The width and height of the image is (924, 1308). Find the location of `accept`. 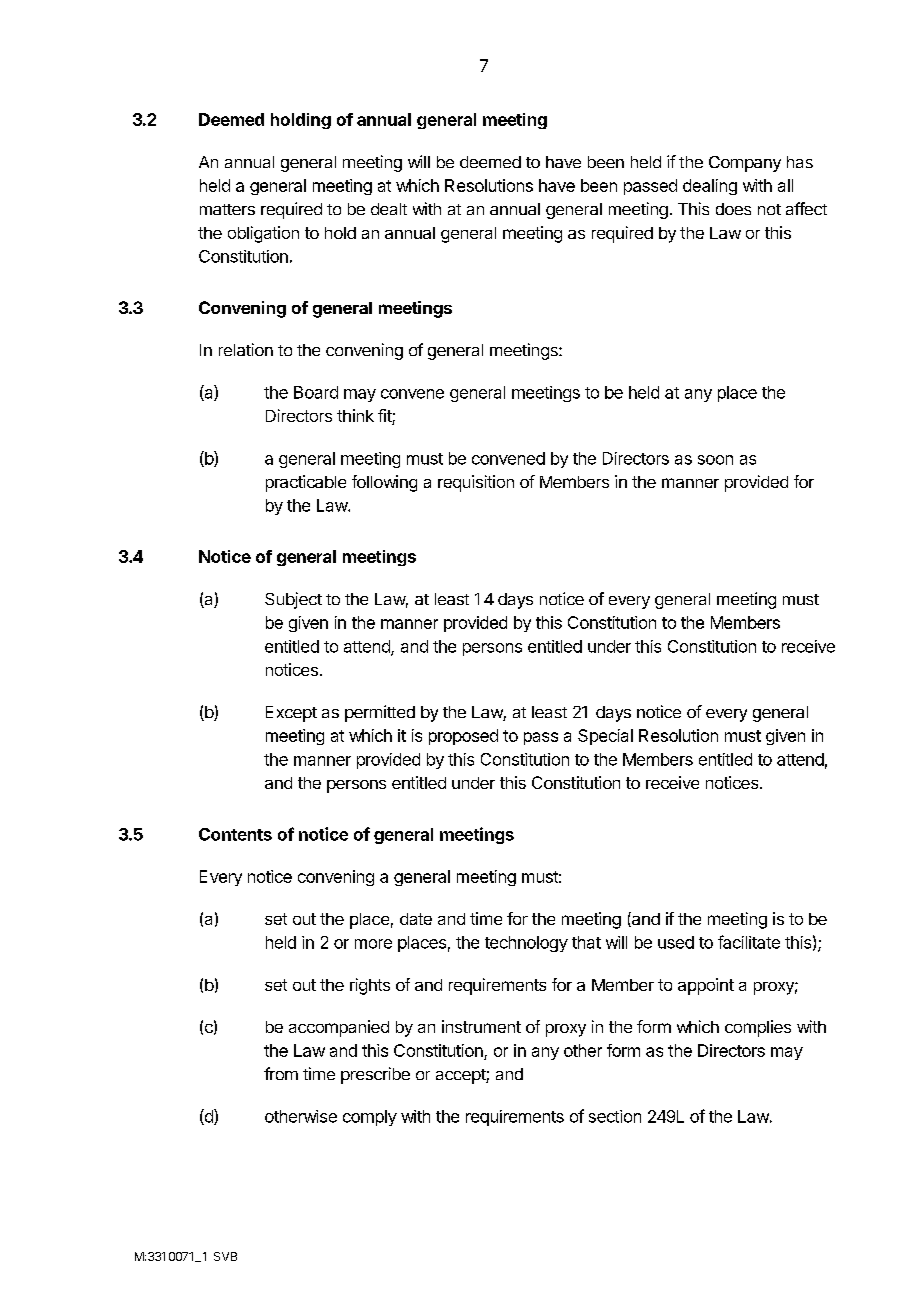

accept is located at coordinates (461, 1076).
